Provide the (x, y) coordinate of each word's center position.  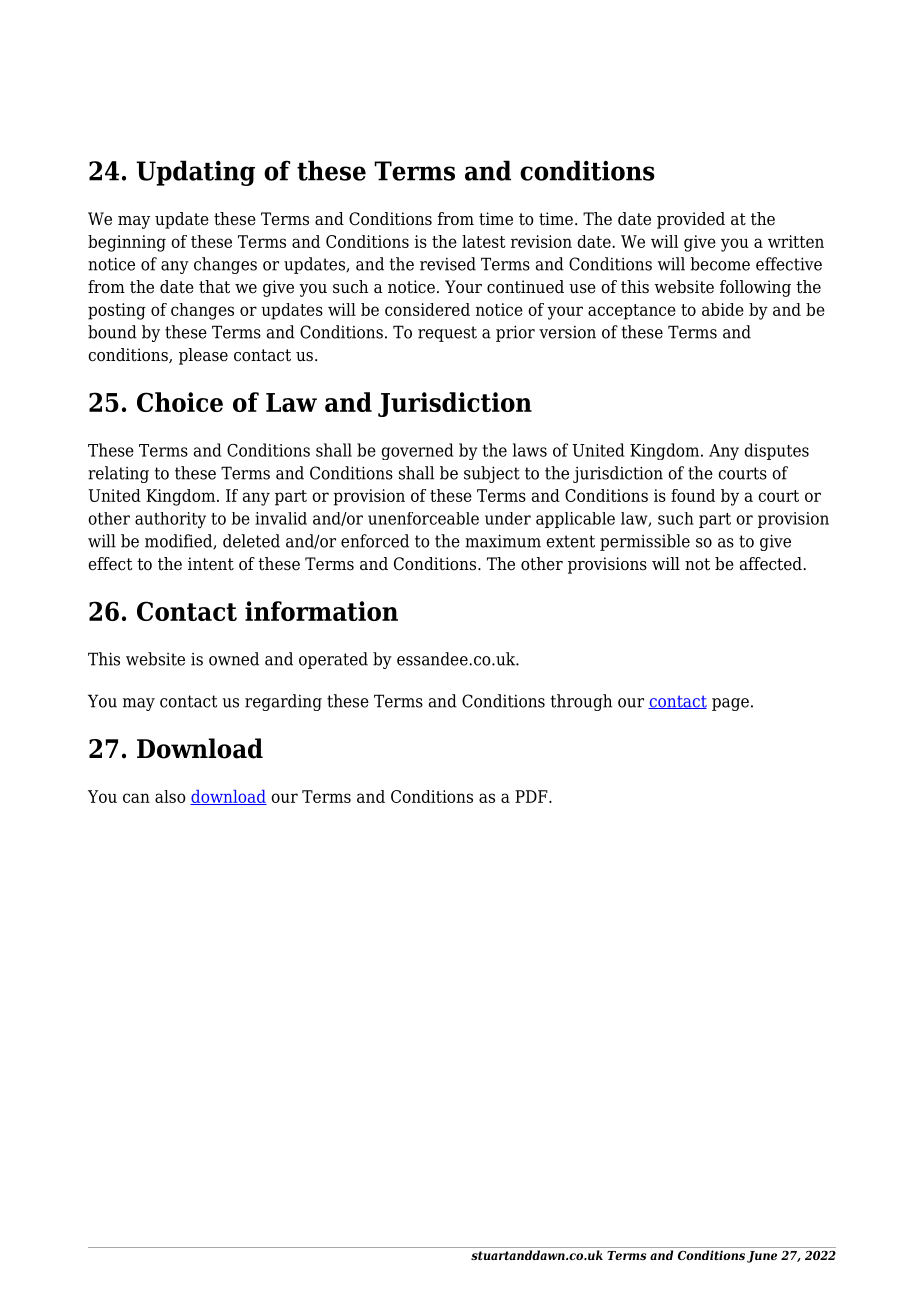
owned (234, 659)
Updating (195, 173)
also (170, 796)
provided (691, 220)
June (762, 1257)
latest (483, 241)
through (581, 702)
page (730, 704)
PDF (532, 796)
